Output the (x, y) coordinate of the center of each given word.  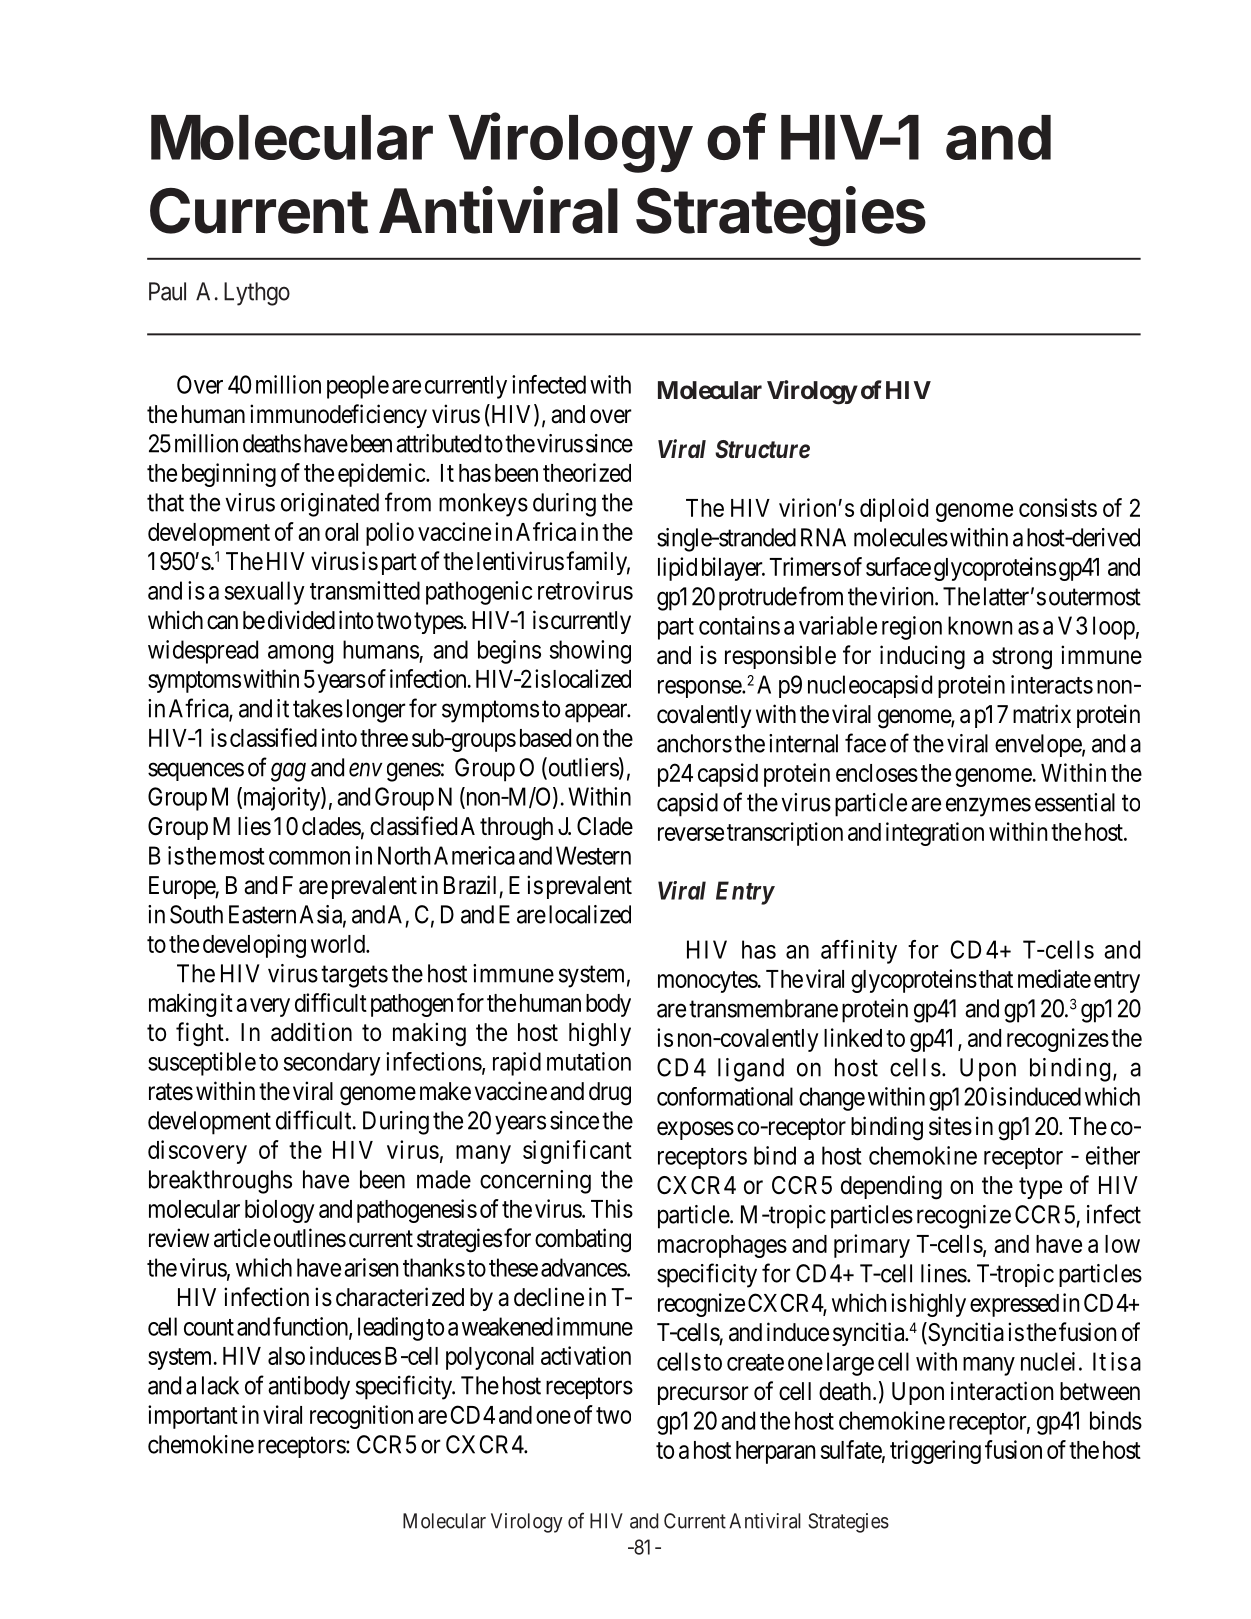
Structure (762, 449)
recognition (361, 1417)
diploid (894, 510)
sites (950, 1126)
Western (593, 855)
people (358, 387)
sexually (265, 593)
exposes (695, 1130)
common (309, 858)
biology (280, 1211)
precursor (703, 1395)
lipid (677, 569)
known (980, 625)
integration (935, 834)
